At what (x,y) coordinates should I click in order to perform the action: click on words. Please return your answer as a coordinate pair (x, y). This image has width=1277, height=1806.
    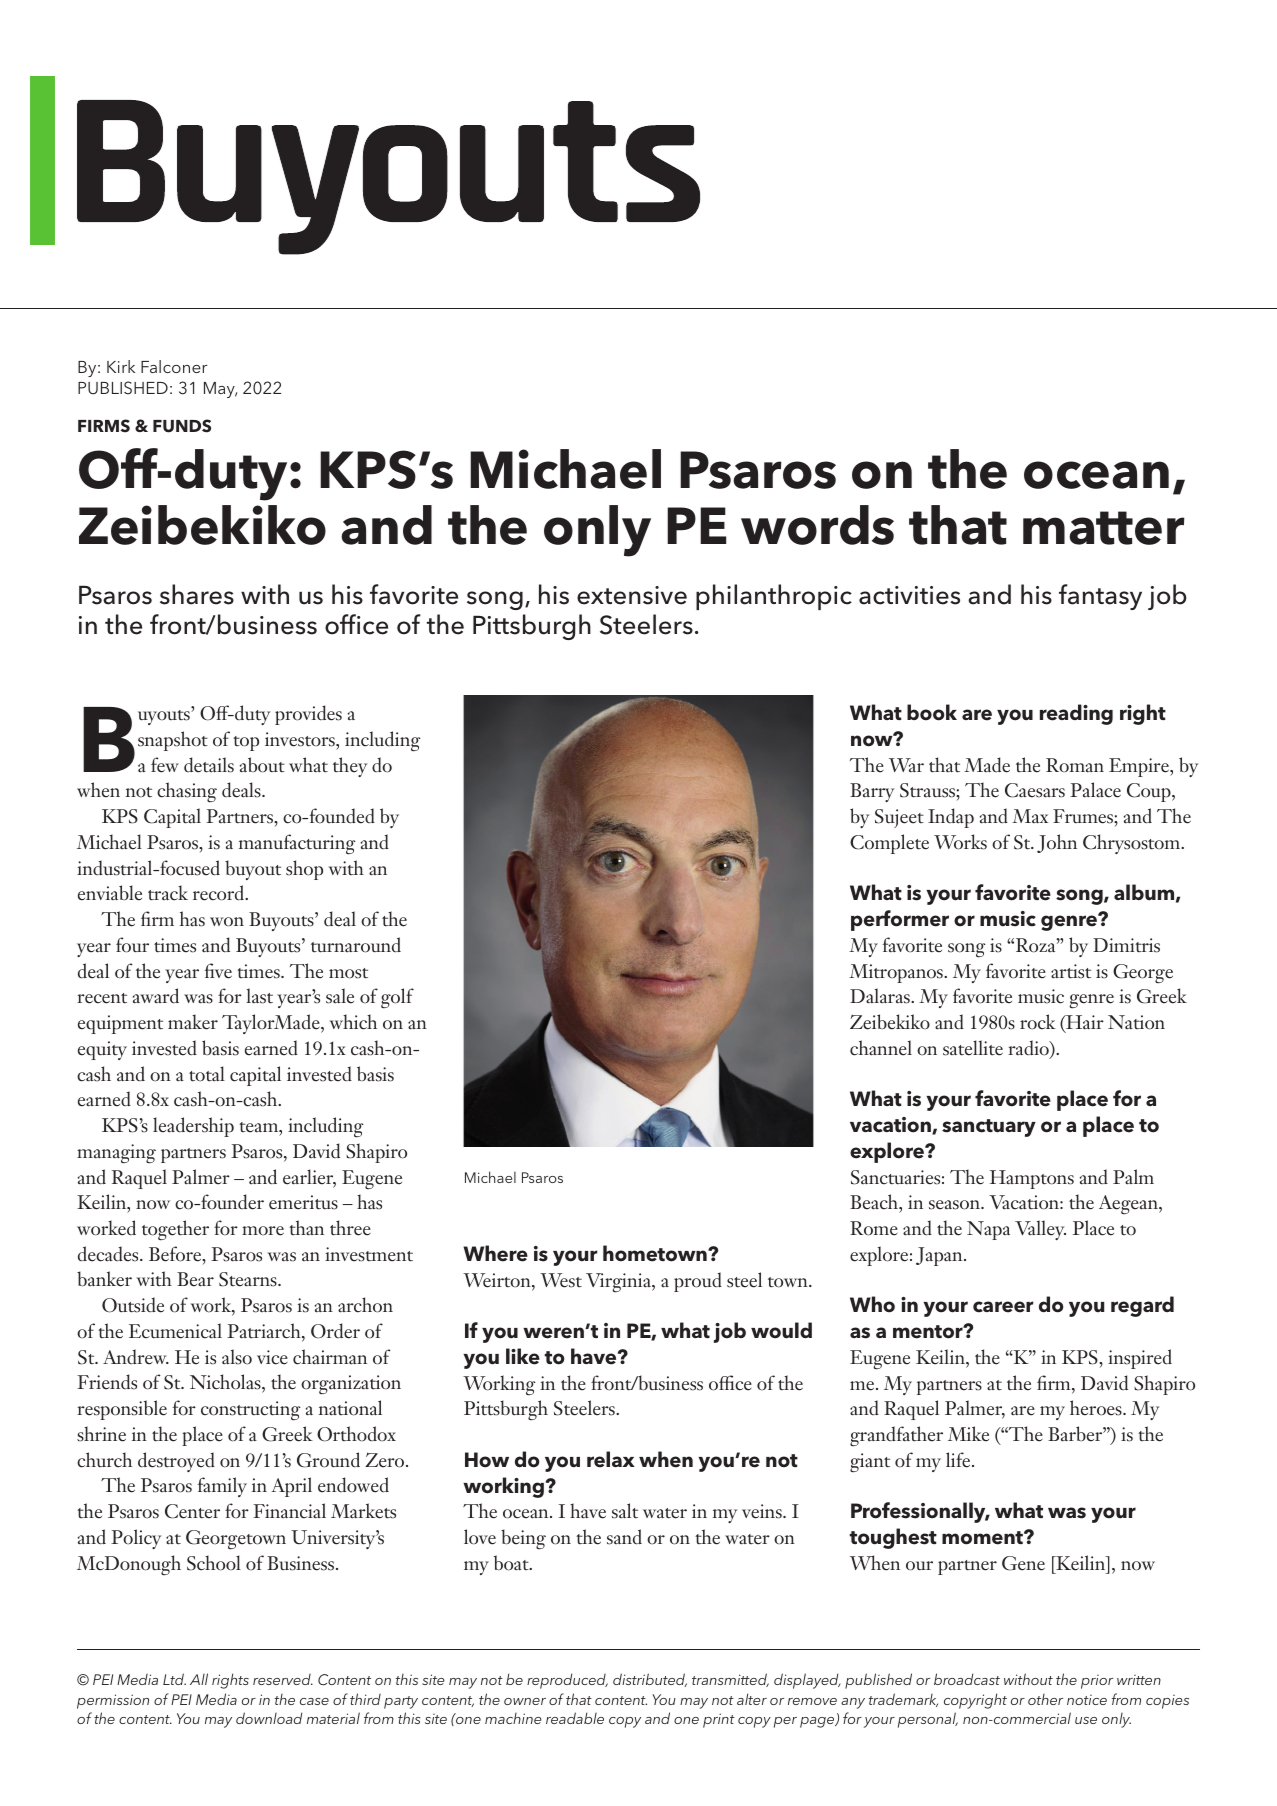
    Looking at the image, I should click on (817, 525).
